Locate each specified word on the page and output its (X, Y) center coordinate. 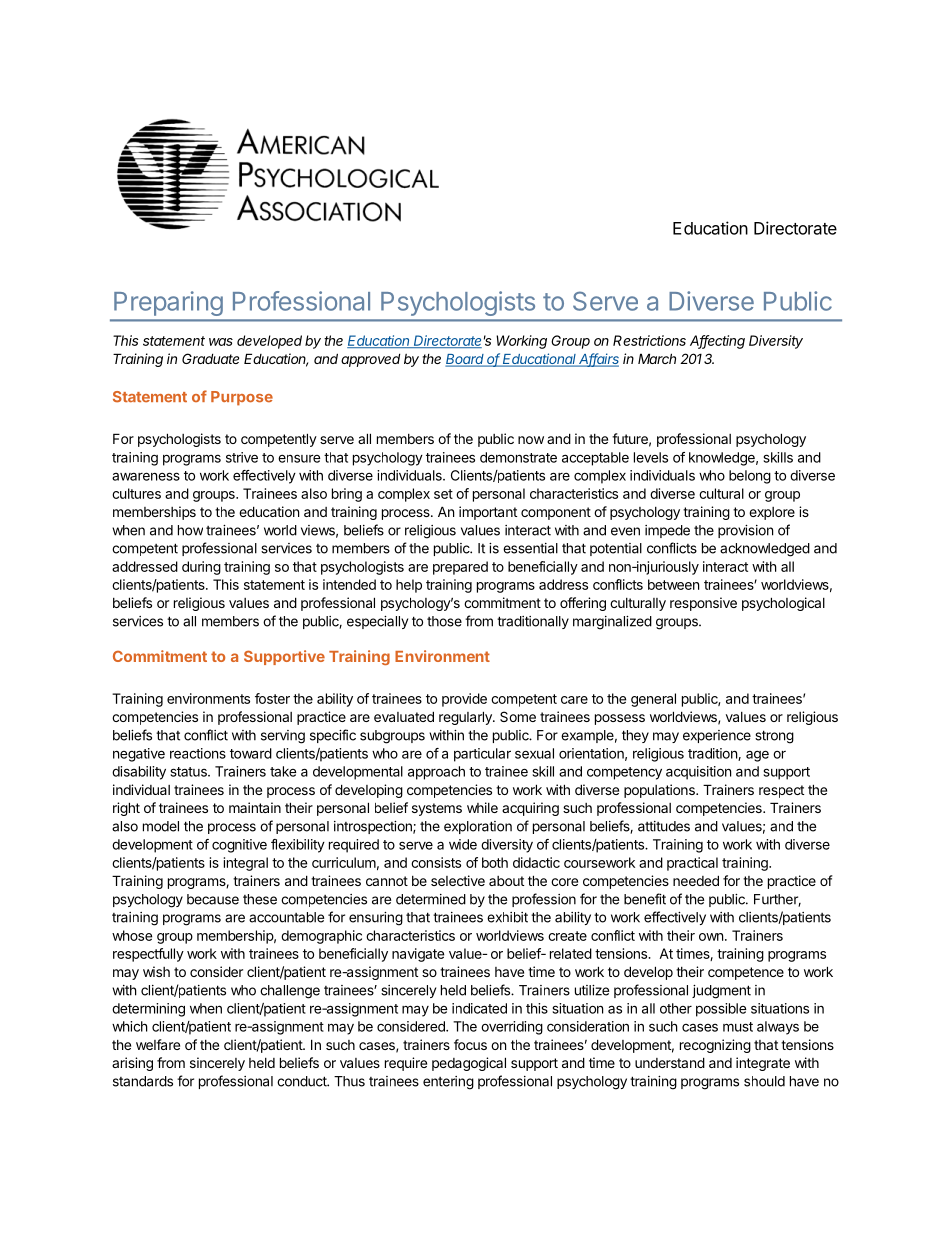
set (443, 494)
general (653, 700)
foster (272, 698)
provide (464, 700)
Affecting (717, 342)
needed (696, 880)
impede (667, 531)
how (190, 530)
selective (458, 880)
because (213, 899)
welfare (158, 1044)
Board (465, 360)
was (221, 342)
